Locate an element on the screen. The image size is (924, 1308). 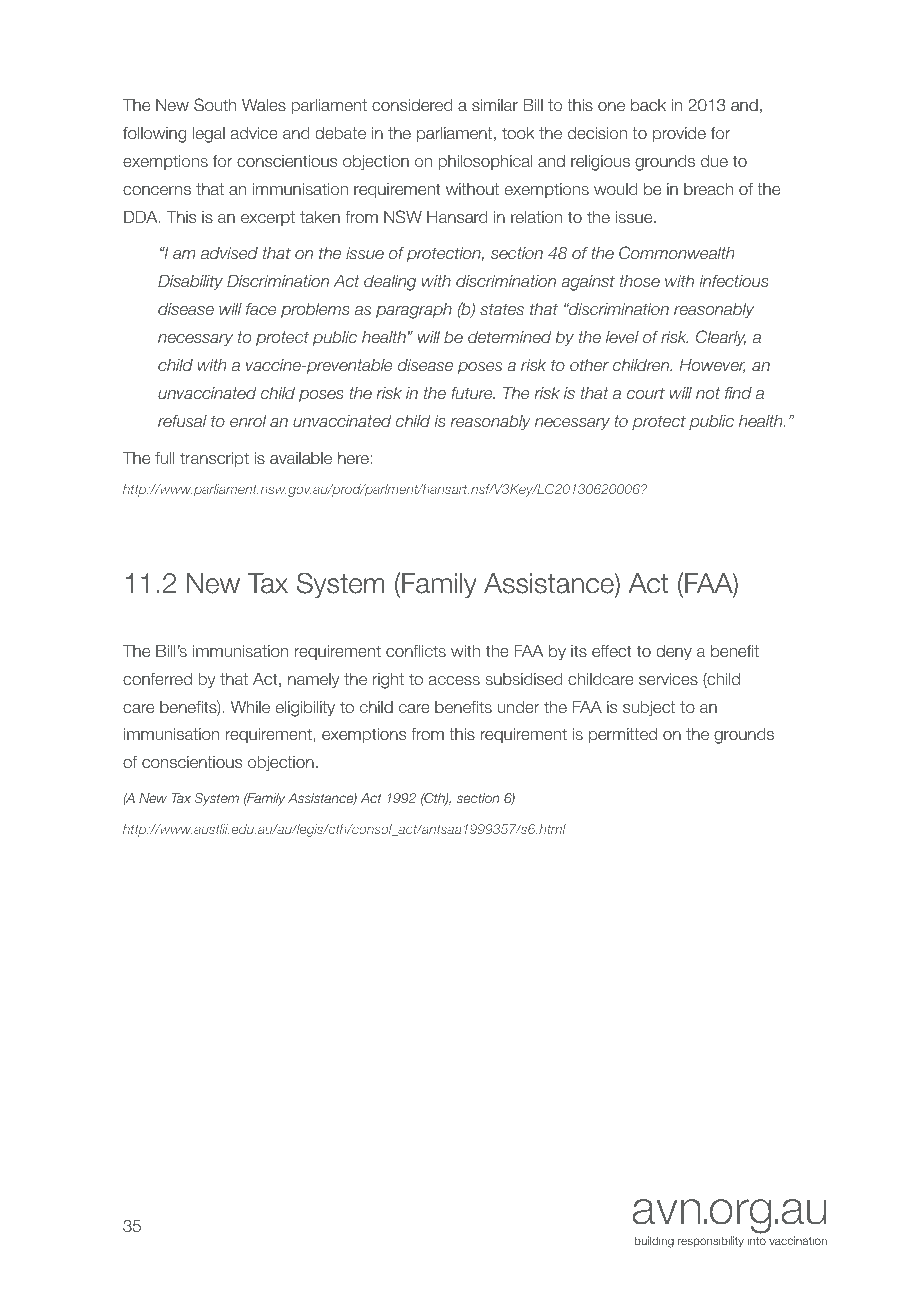
responsibility is located at coordinates (711, 1242).
